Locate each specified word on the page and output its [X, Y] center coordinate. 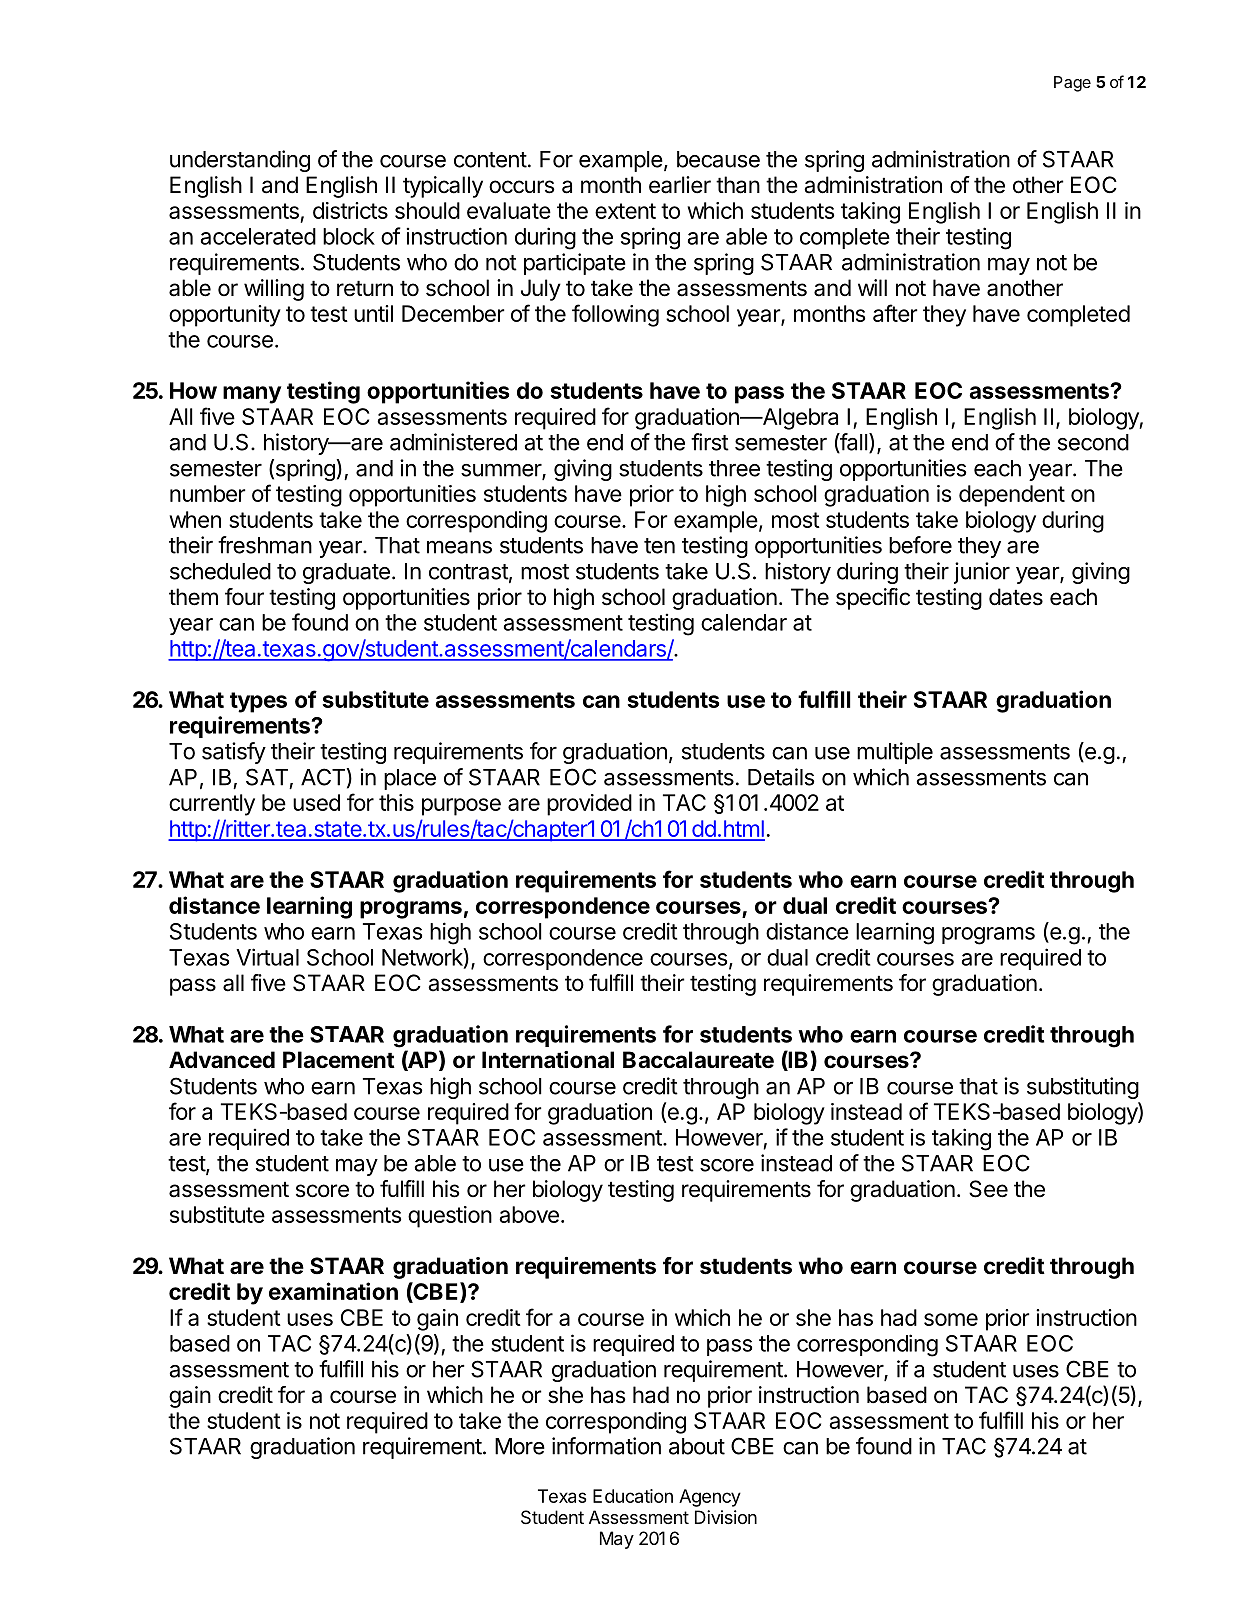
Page [1072, 84]
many [252, 395]
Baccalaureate [698, 1060]
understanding [240, 161]
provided [589, 805]
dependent [1012, 496]
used [316, 802]
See [988, 1189]
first [710, 442]
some [951, 1319]
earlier [680, 185]
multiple [895, 753]
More [520, 1446]
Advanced [222, 1060]
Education [633, 1496]
